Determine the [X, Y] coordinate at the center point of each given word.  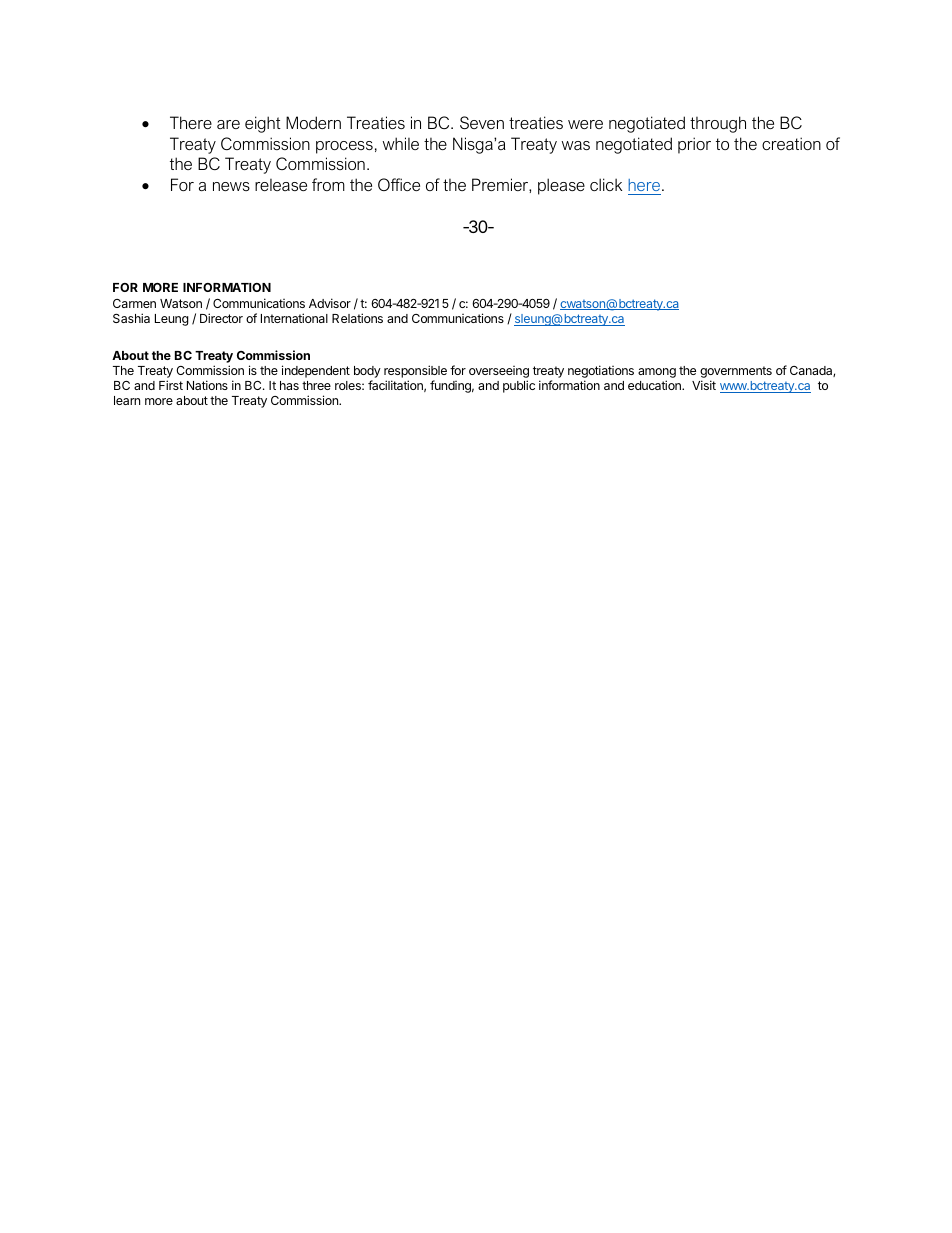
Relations [357, 318]
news [231, 186]
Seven [482, 122]
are [228, 124]
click [606, 184]
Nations [207, 385]
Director [221, 318]
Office [399, 184]
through [718, 124]
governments [736, 373]
